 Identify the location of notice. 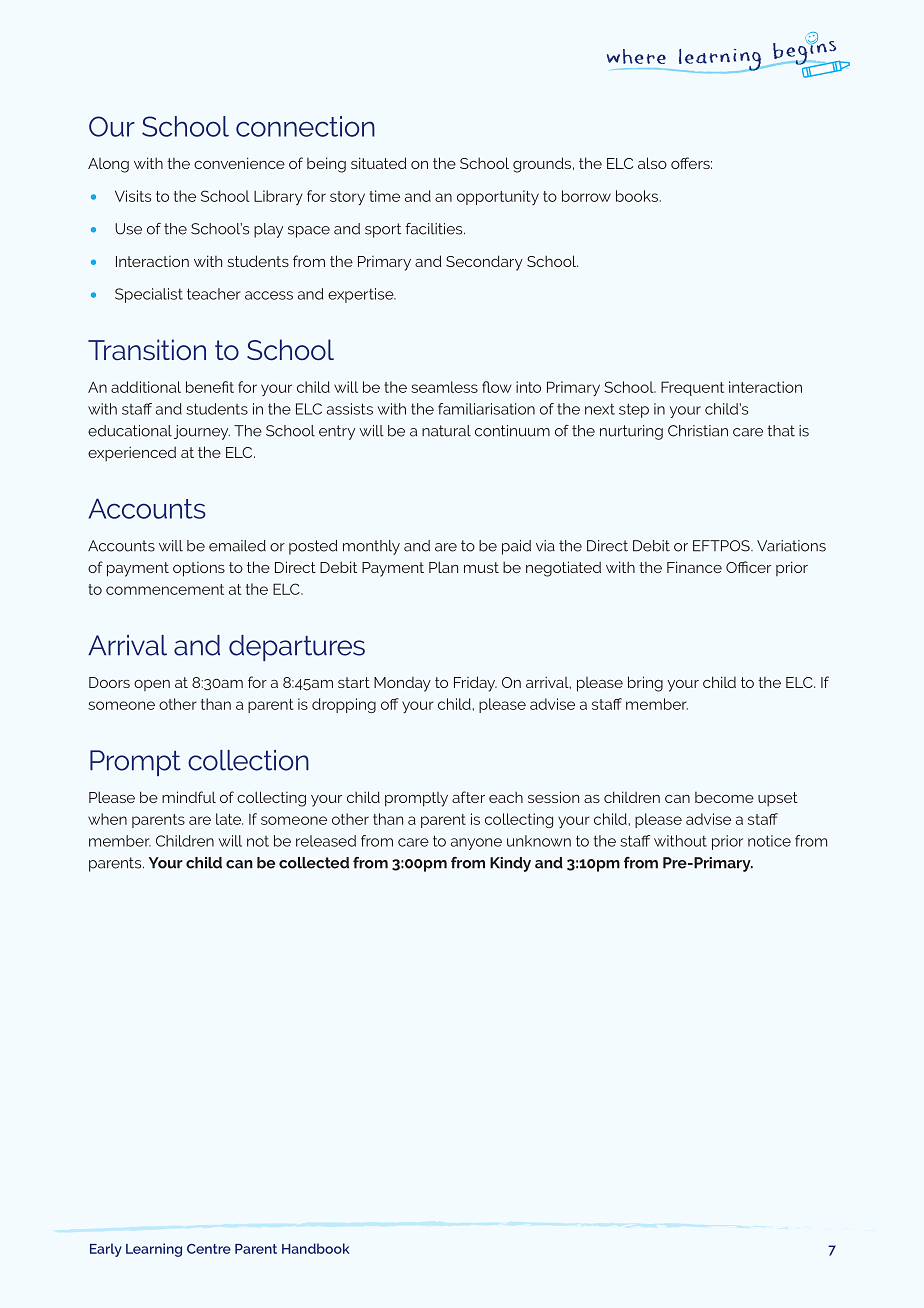
(769, 841).
